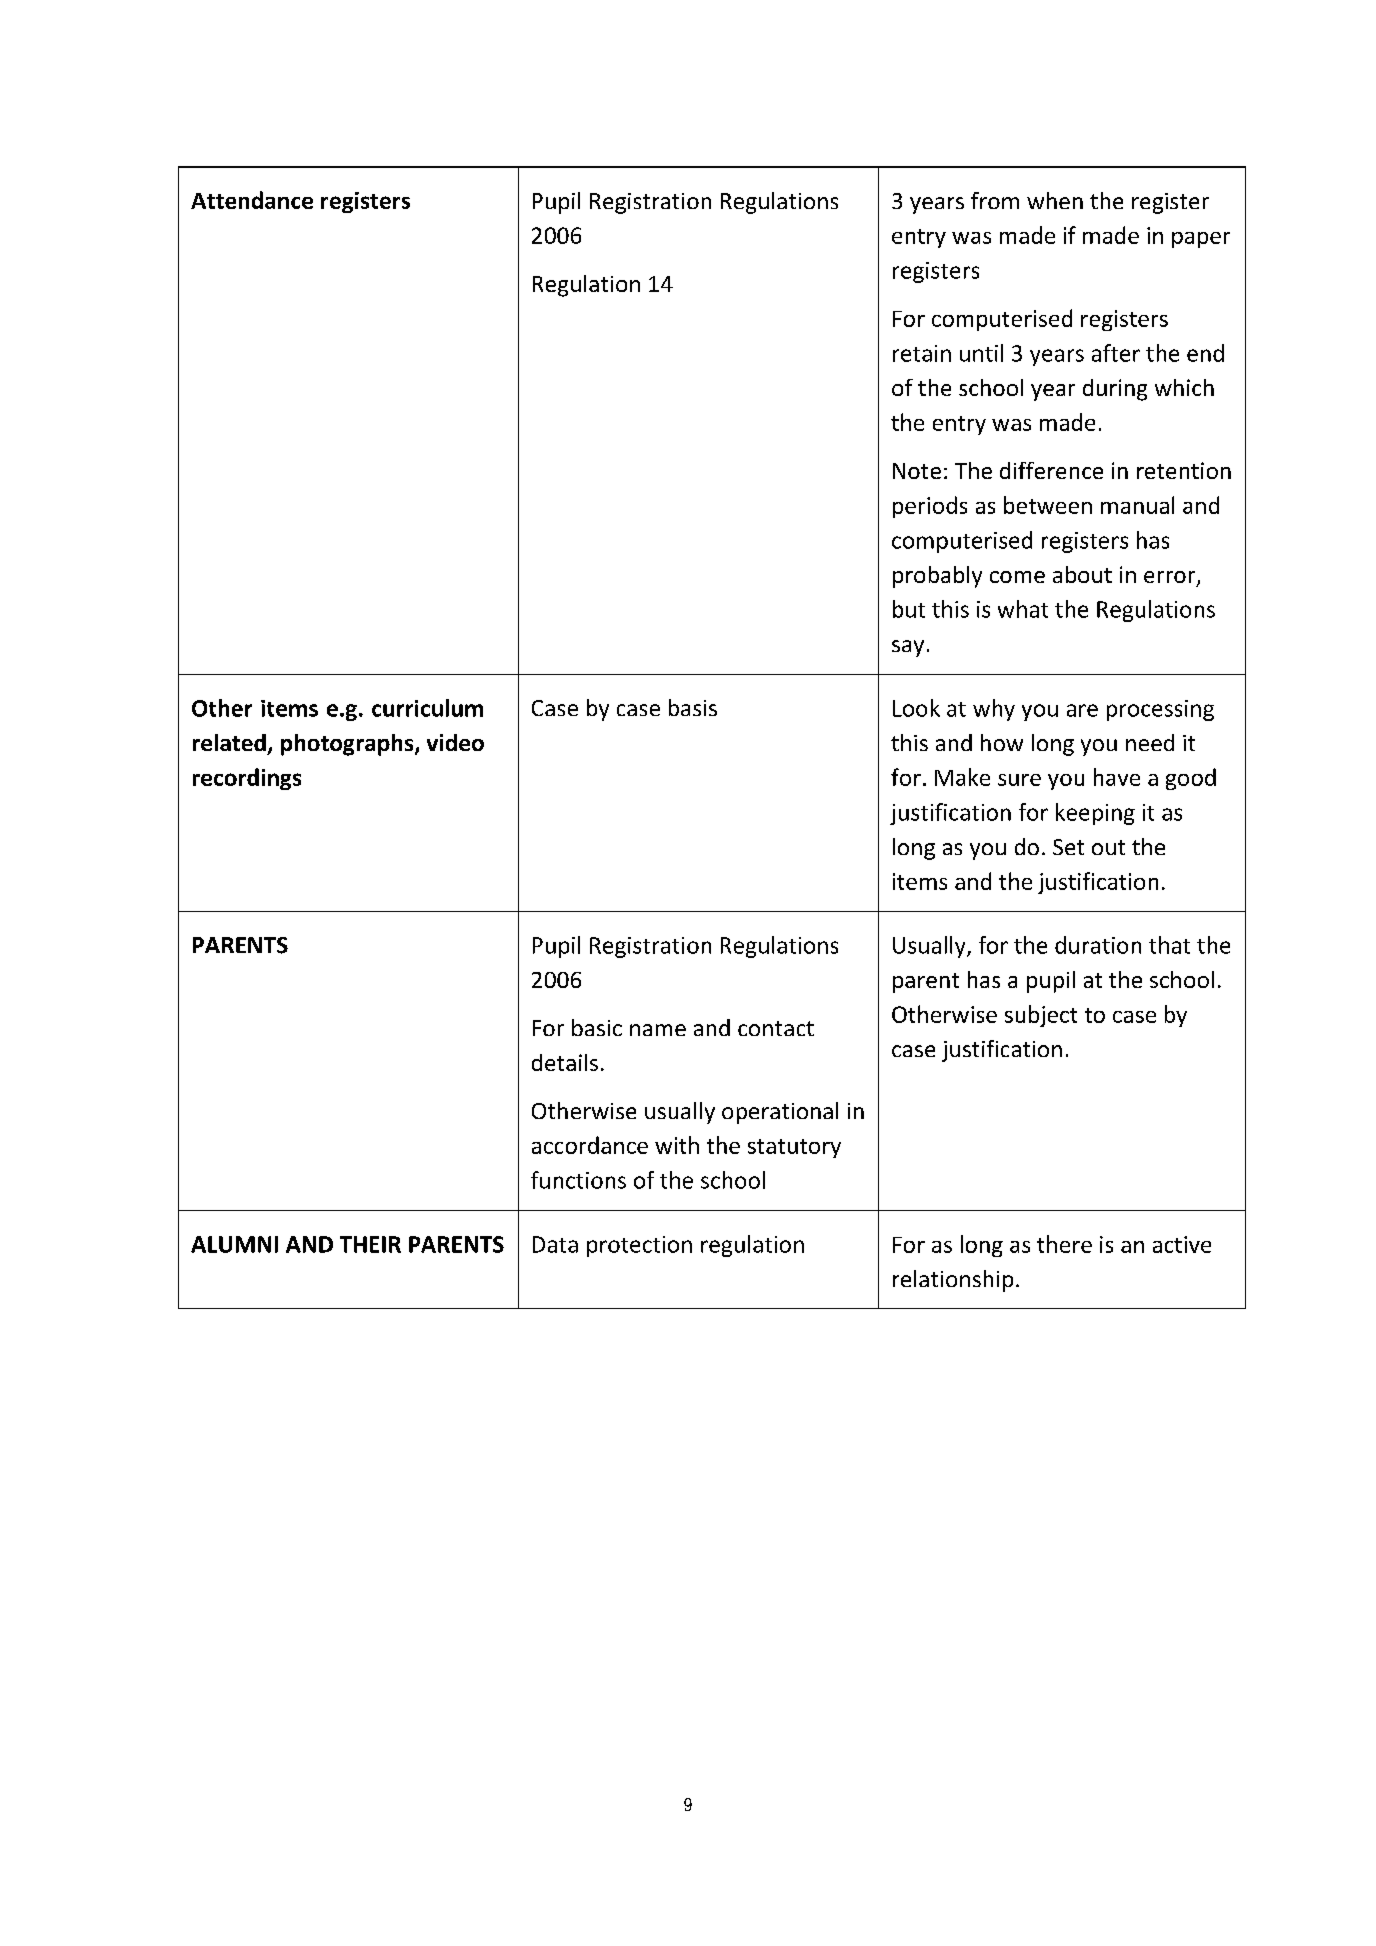 This page has width=1376, height=1946. Describe the element at coordinates (1064, 1244) in the page. I see `there` at that location.
